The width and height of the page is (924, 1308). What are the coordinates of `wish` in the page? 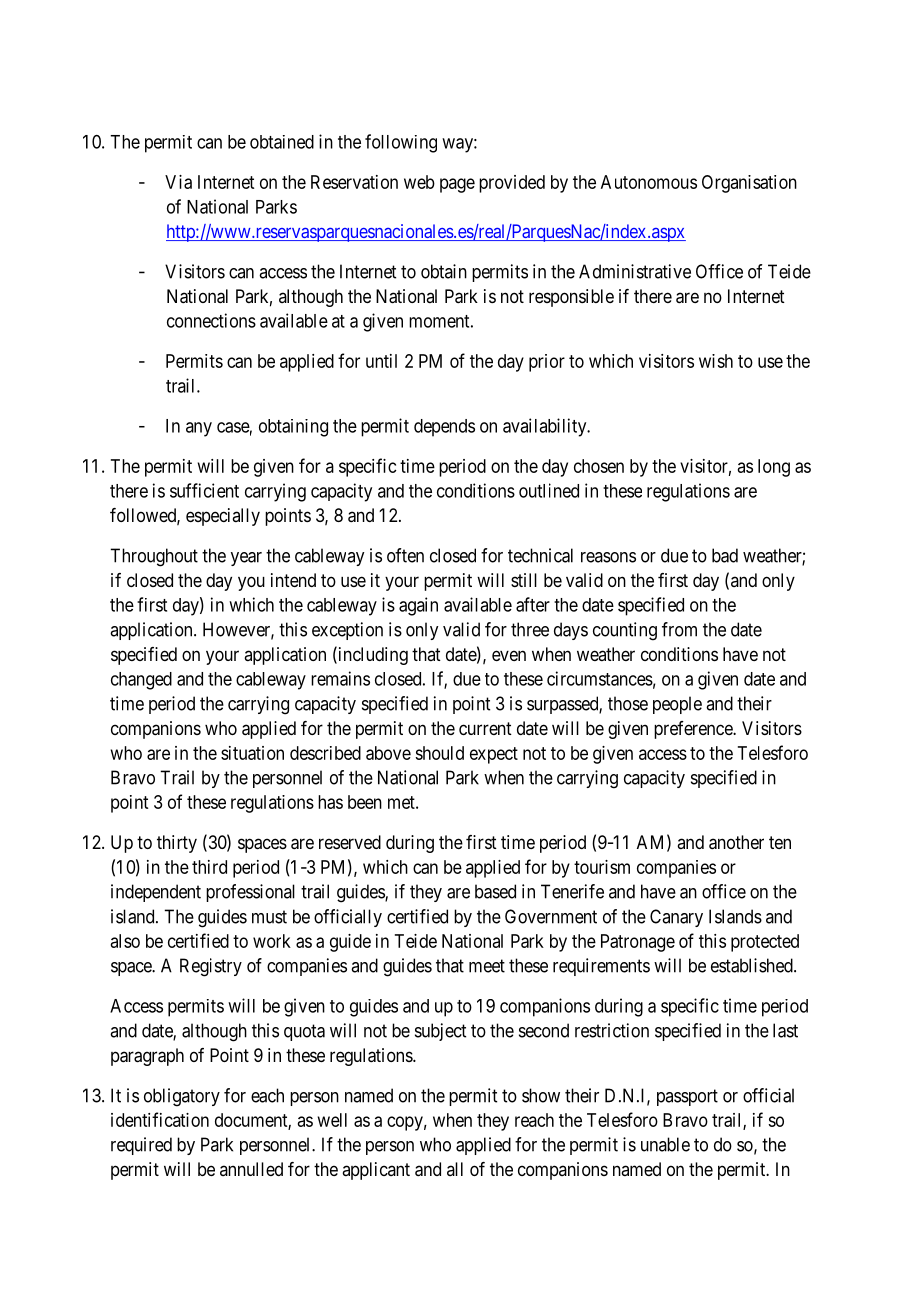 It's located at (716, 361).
